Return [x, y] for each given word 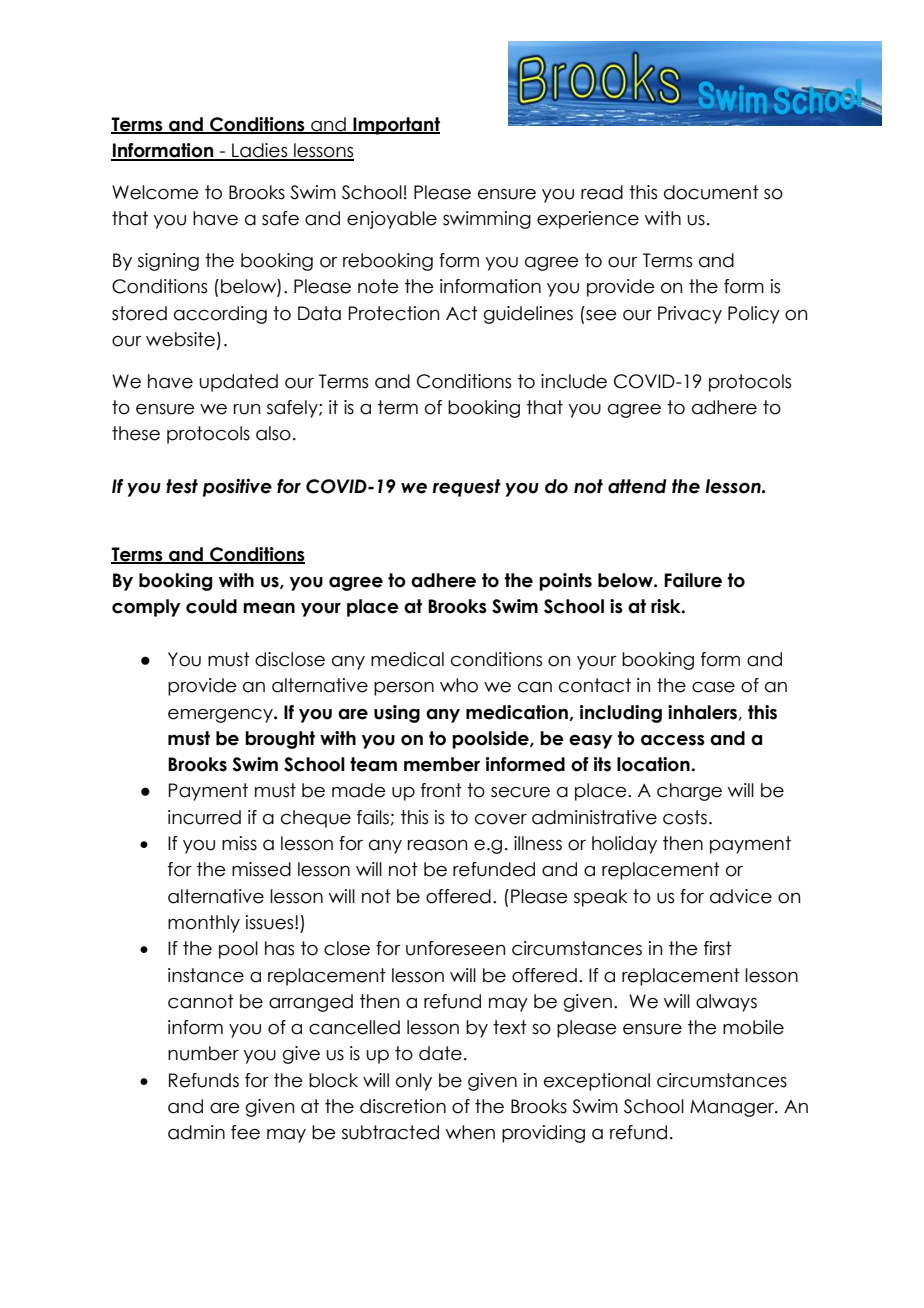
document [711, 192]
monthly [204, 924]
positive [237, 487]
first [718, 948]
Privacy [690, 315]
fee [245, 1132]
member [442, 764]
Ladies [260, 151]
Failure [693, 580]
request [466, 488]
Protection [394, 313]
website [180, 339]
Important [395, 126]
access [673, 740]
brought [280, 740]
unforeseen [455, 948]
